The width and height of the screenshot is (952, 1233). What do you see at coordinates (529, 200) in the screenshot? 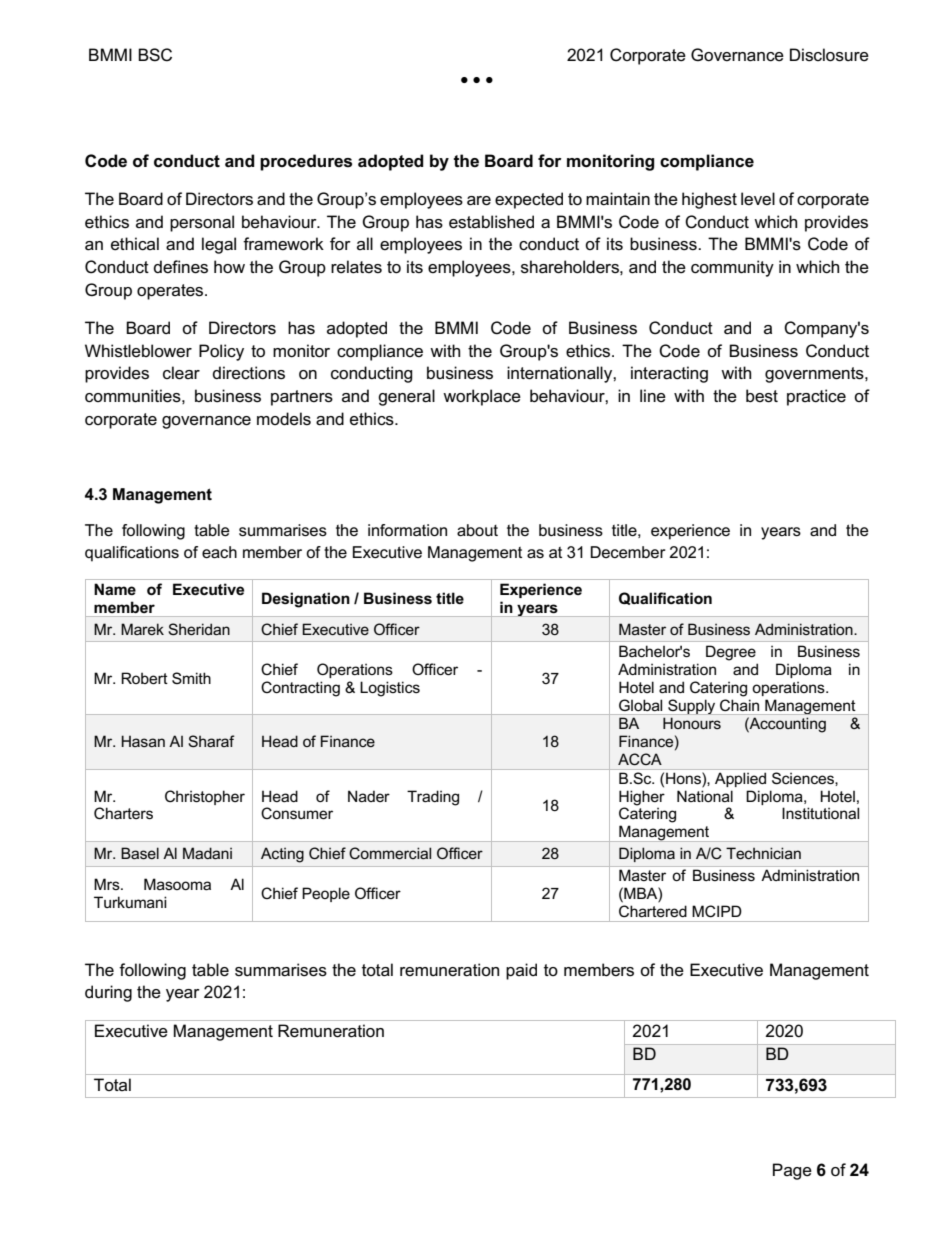
I see `expected` at bounding box center [529, 200].
